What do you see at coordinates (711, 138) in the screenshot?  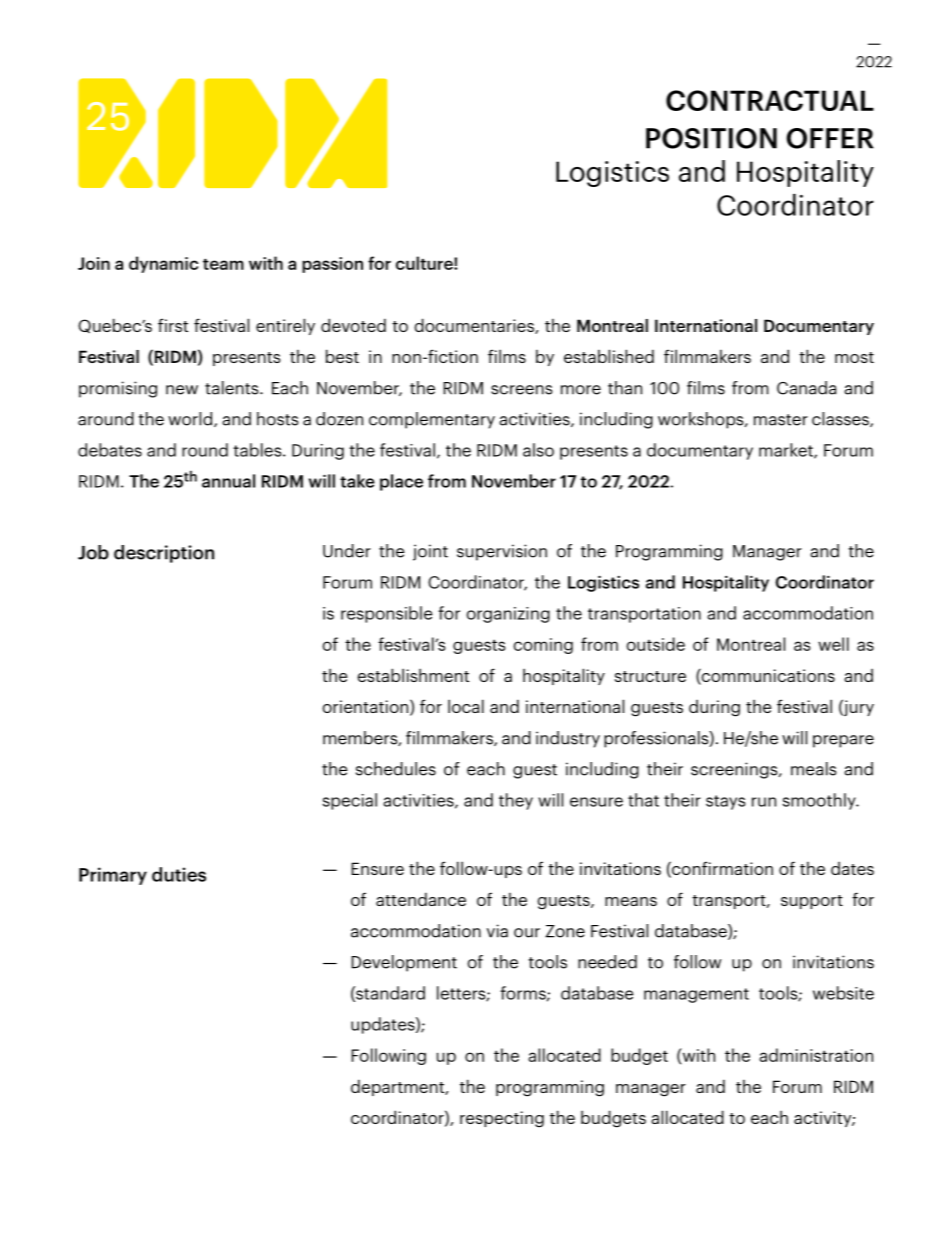 I see `POSITION` at bounding box center [711, 138].
